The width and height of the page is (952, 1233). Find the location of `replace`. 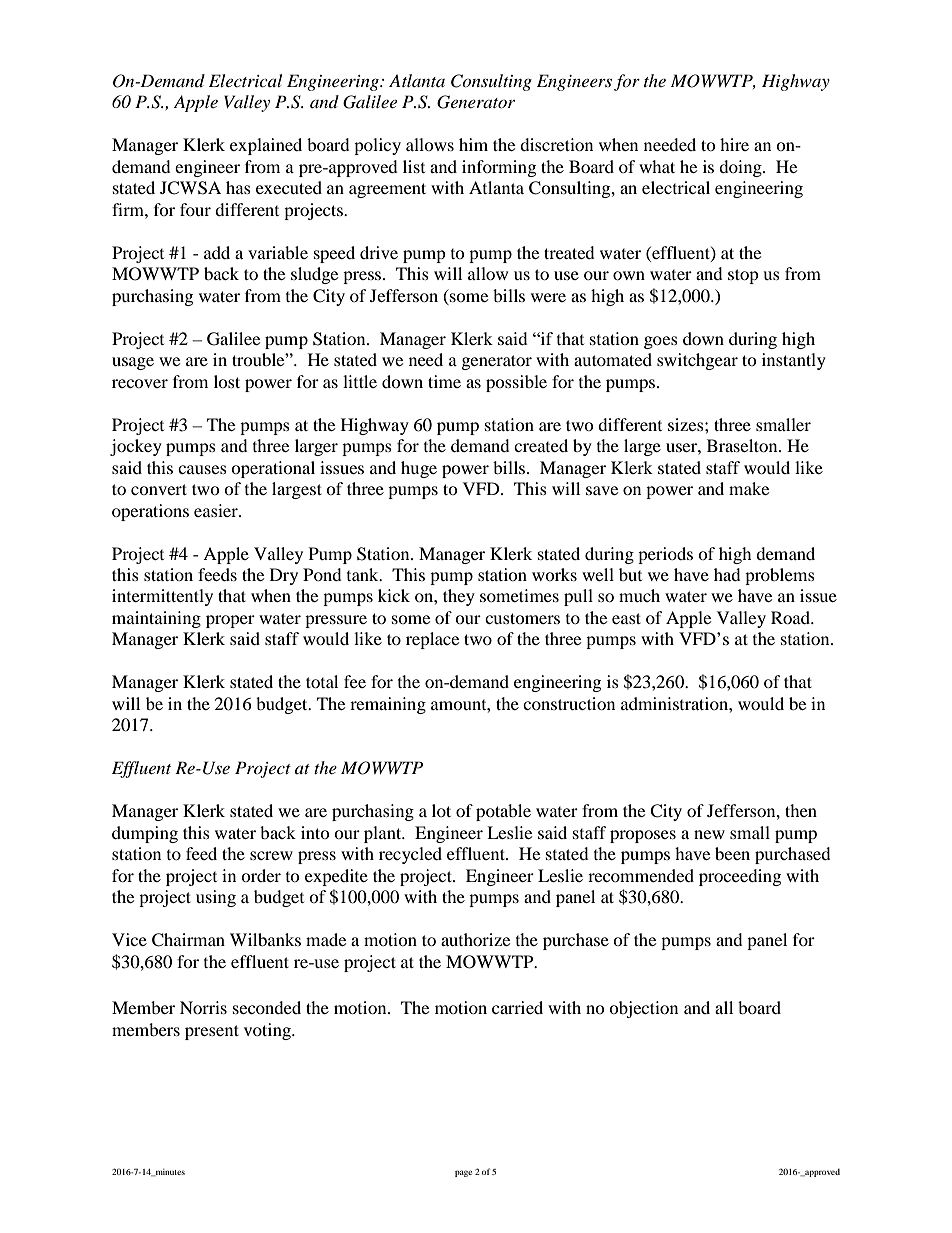

replace is located at coordinates (432, 640).
